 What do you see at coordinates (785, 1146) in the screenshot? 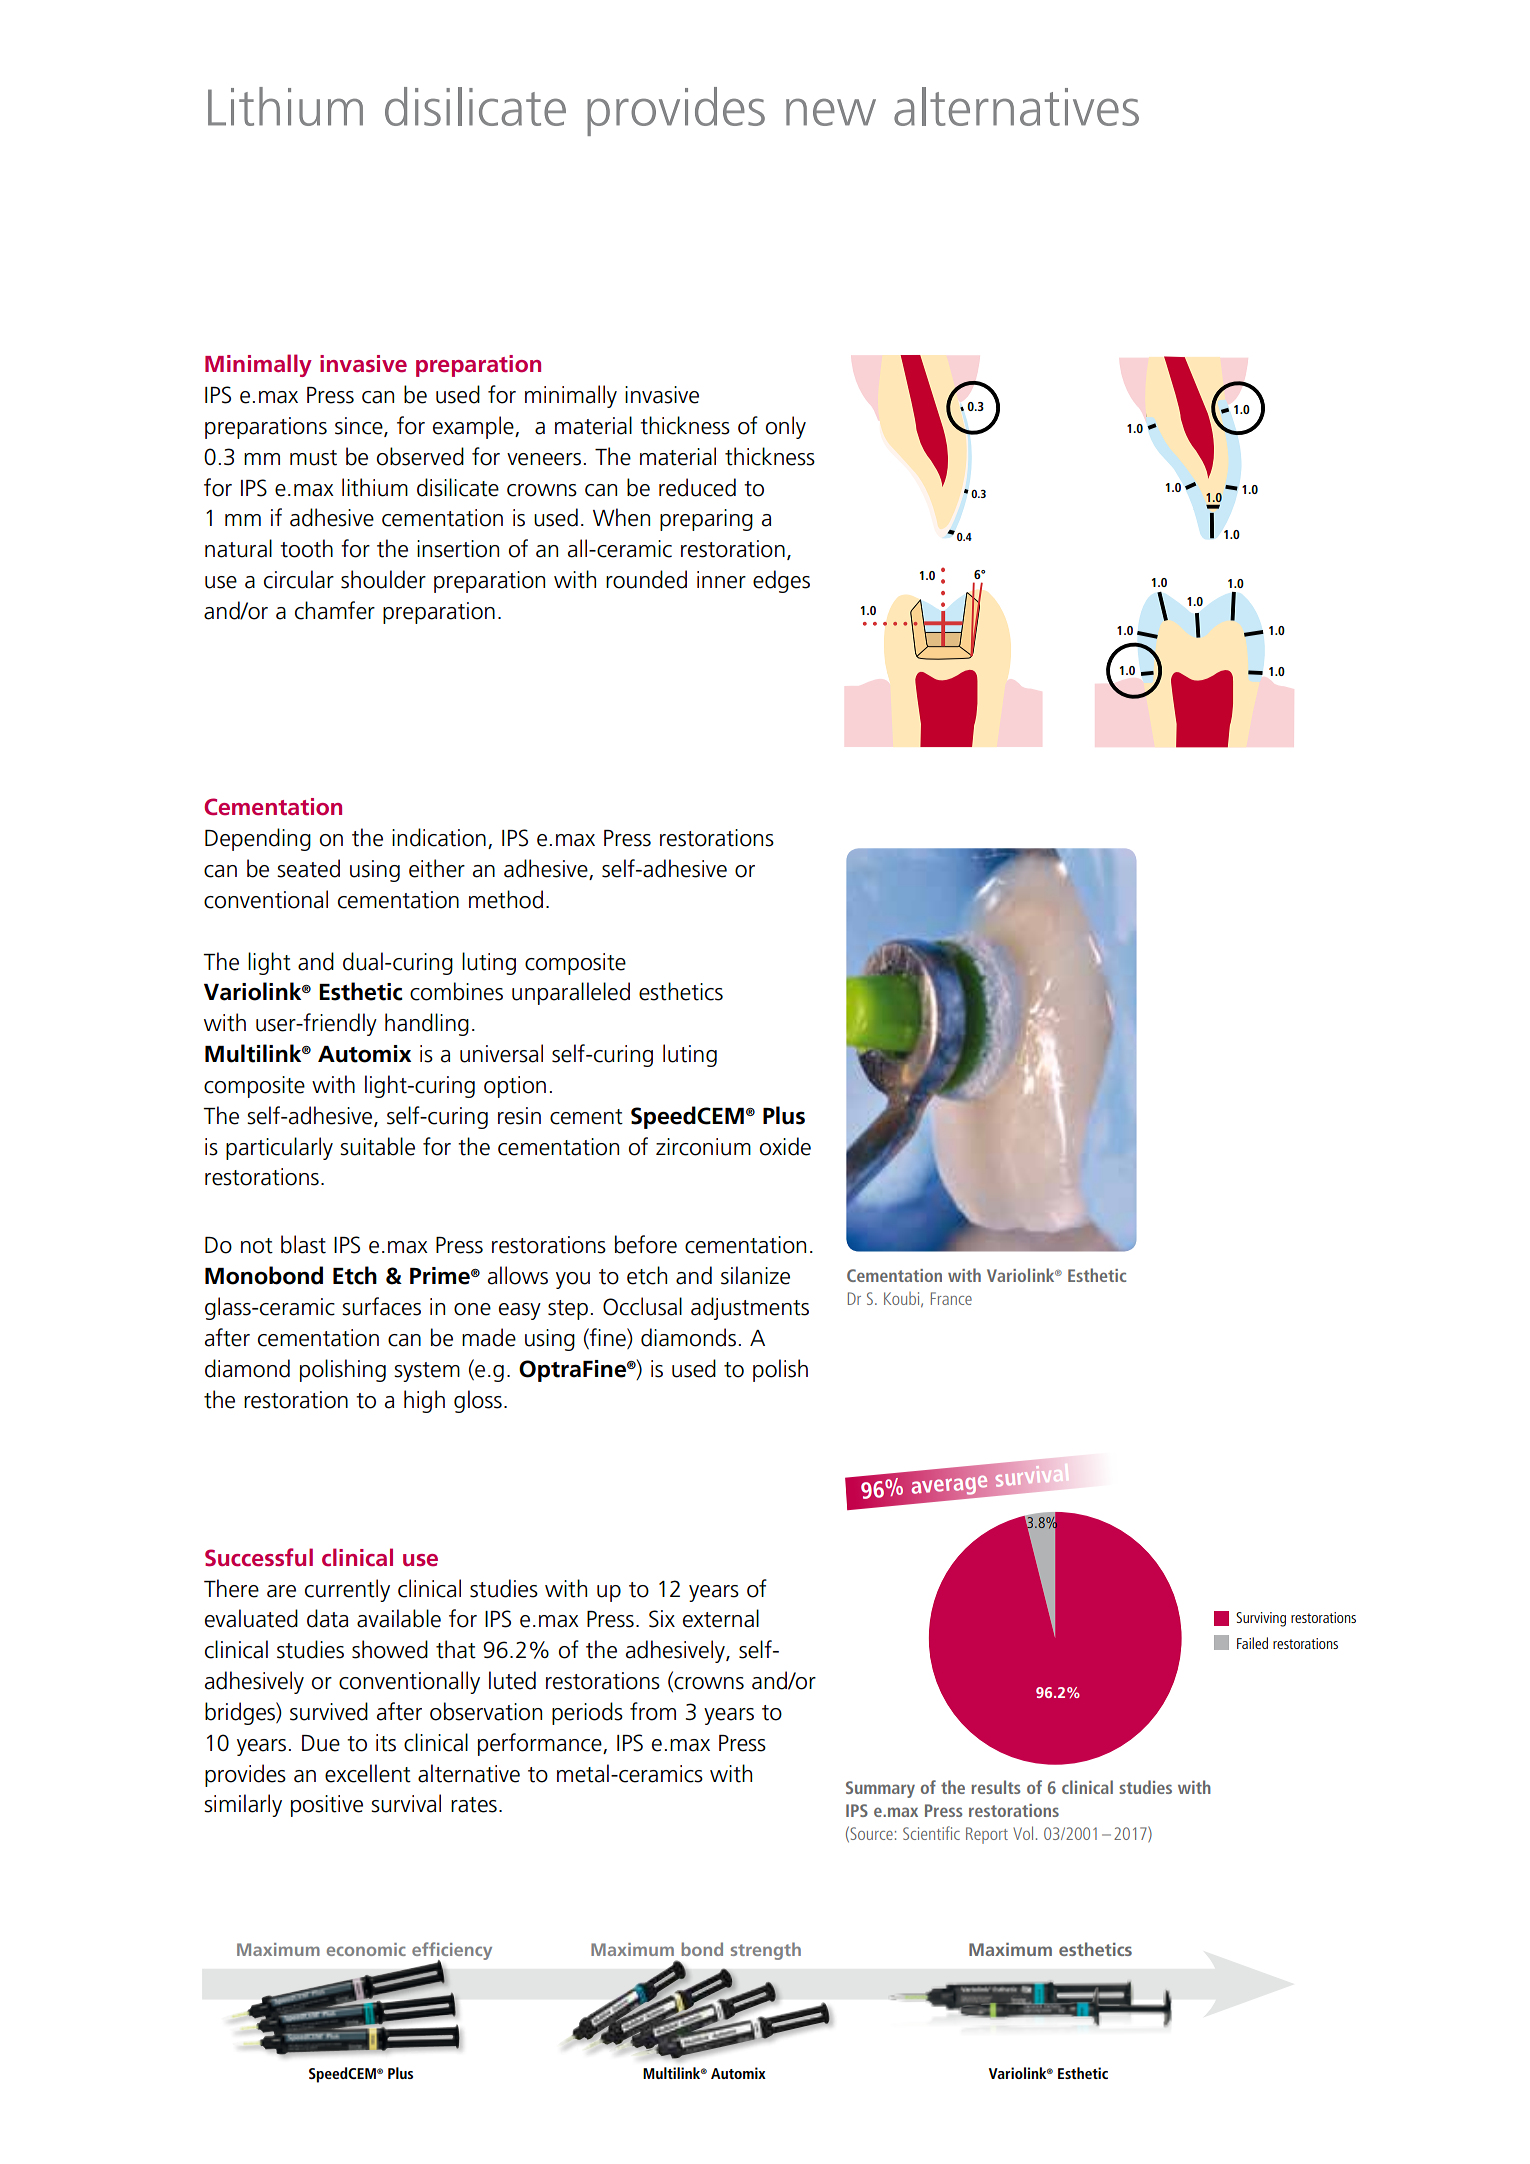
I see `oxide` at bounding box center [785, 1146].
